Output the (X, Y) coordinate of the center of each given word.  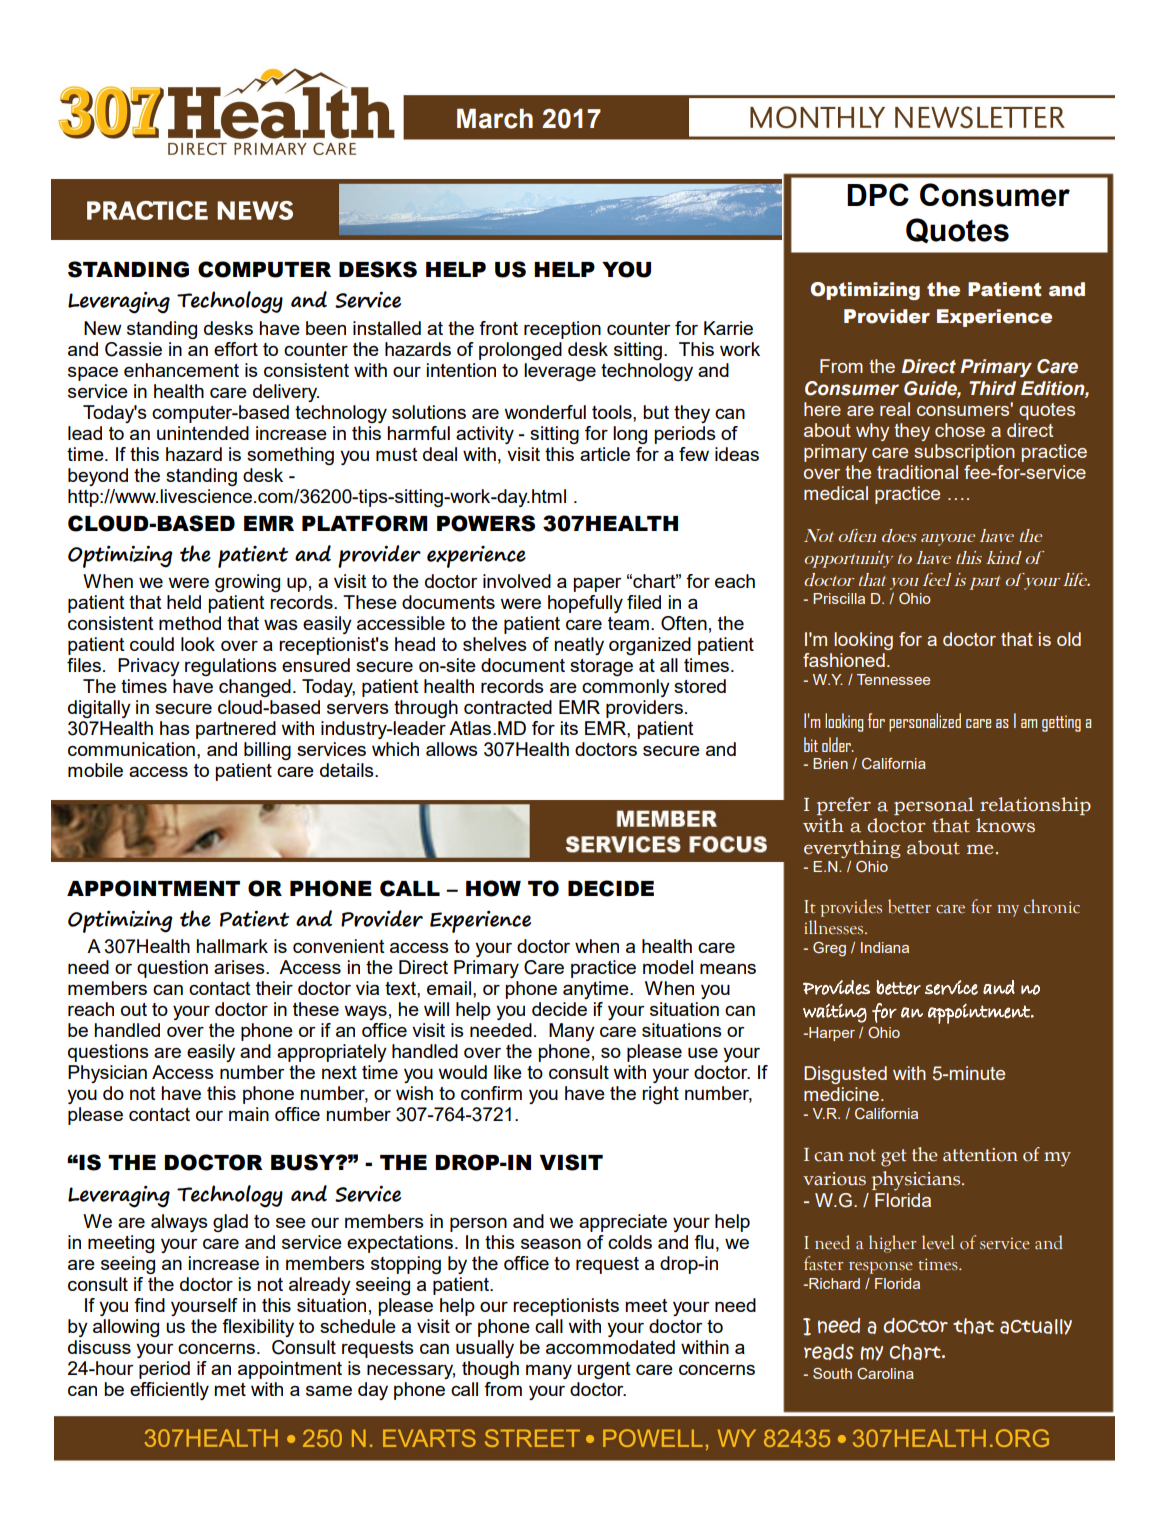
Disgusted (845, 1075)
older (837, 744)
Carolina (885, 1373)
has (175, 728)
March (495, 118)
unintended (203, 433)
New (103, 328)
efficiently (169, 1391)
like (508, 1072)
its (569, 728)
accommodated (610, 1347)
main (249, 1114)
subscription (964, 453)
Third (992, 388)
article (605, 454)
